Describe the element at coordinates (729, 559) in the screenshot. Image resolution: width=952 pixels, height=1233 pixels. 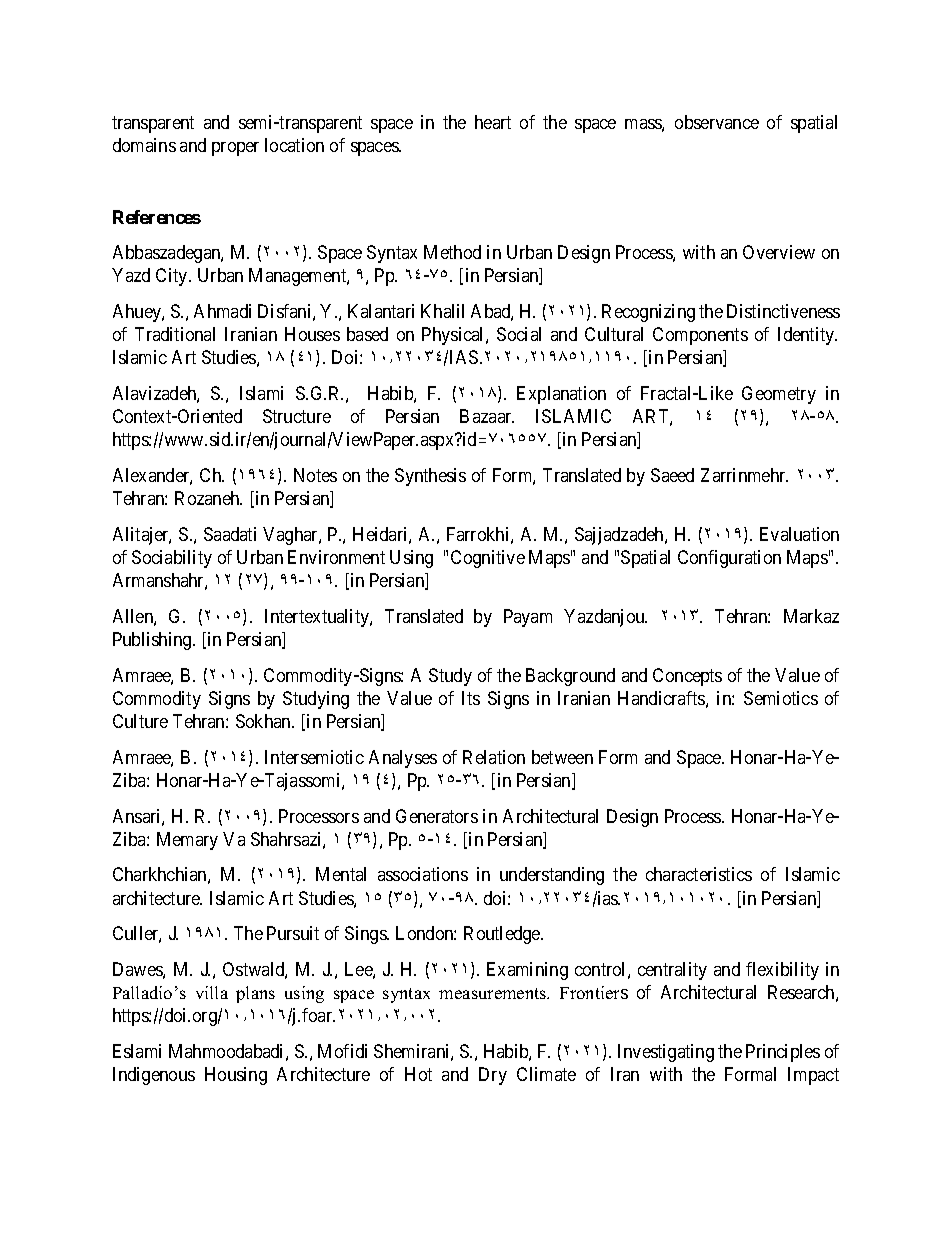
I see `Configuration` at that location.
